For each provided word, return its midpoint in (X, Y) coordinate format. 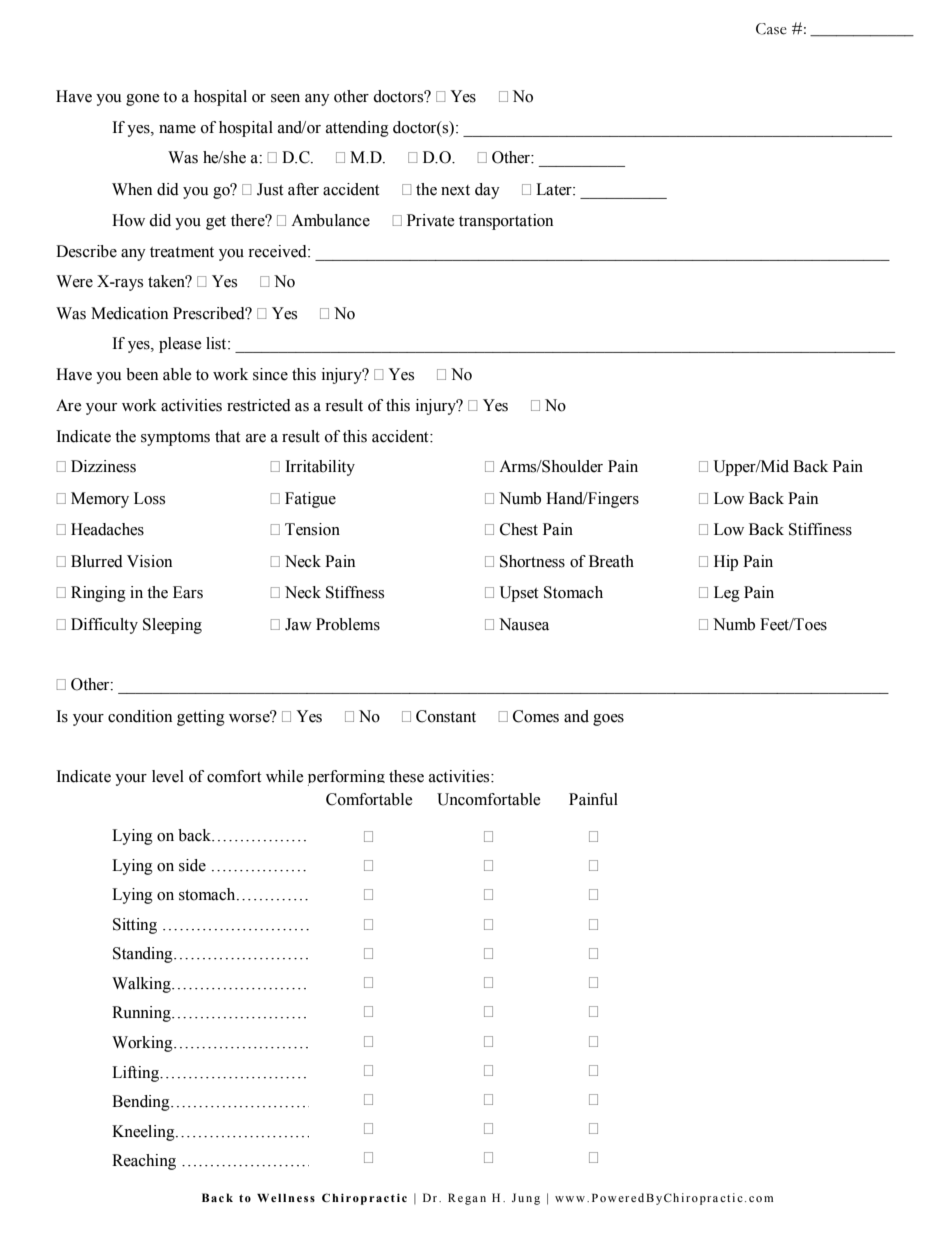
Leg (727, 594)
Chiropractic (364, 1199)
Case (771, 29)
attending (357, 129)
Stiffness (355, 592)
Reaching (144, 1162)
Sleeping (172, 626)
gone (143, 100)
